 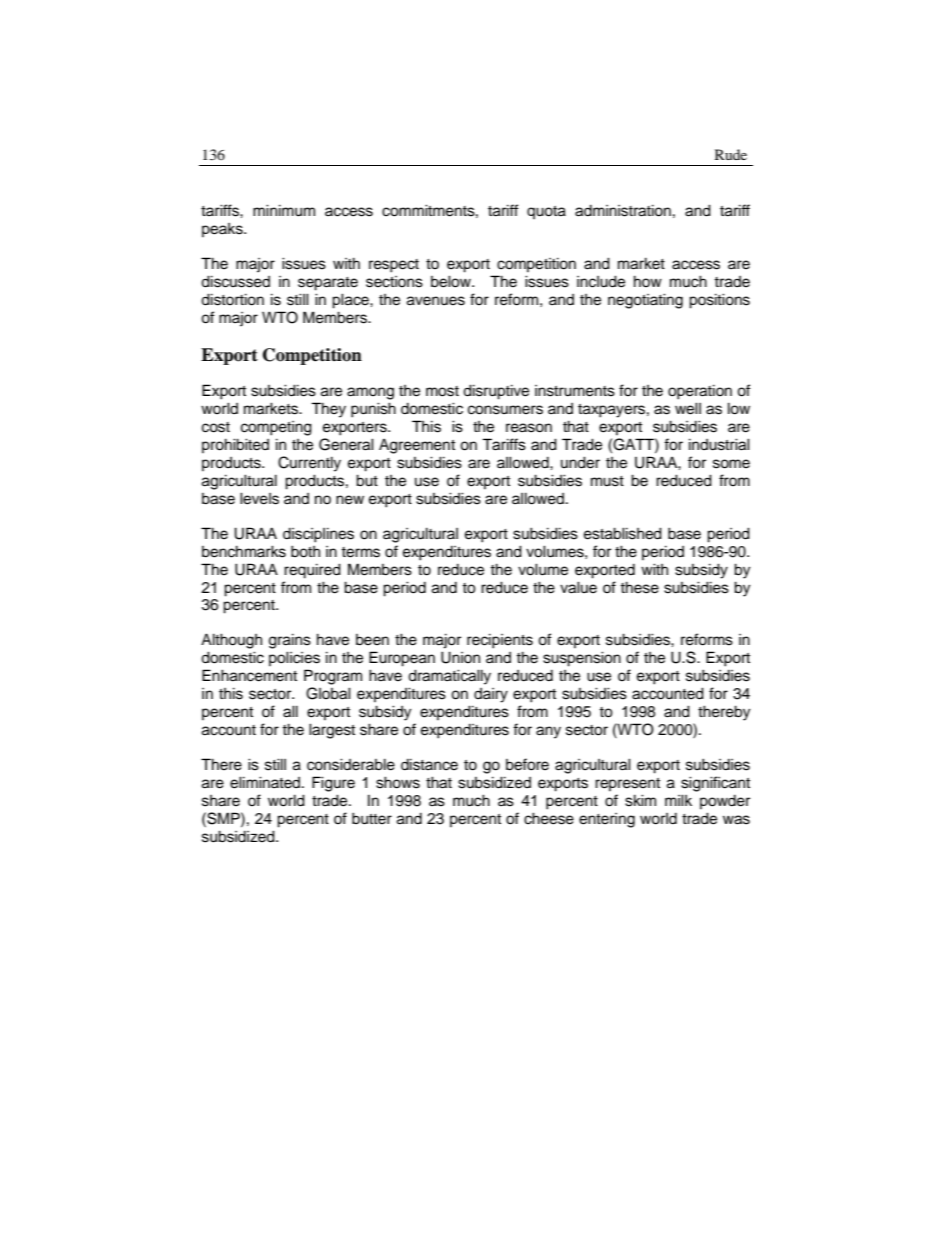 I want to click on distance, so click(x=429, y=764).
